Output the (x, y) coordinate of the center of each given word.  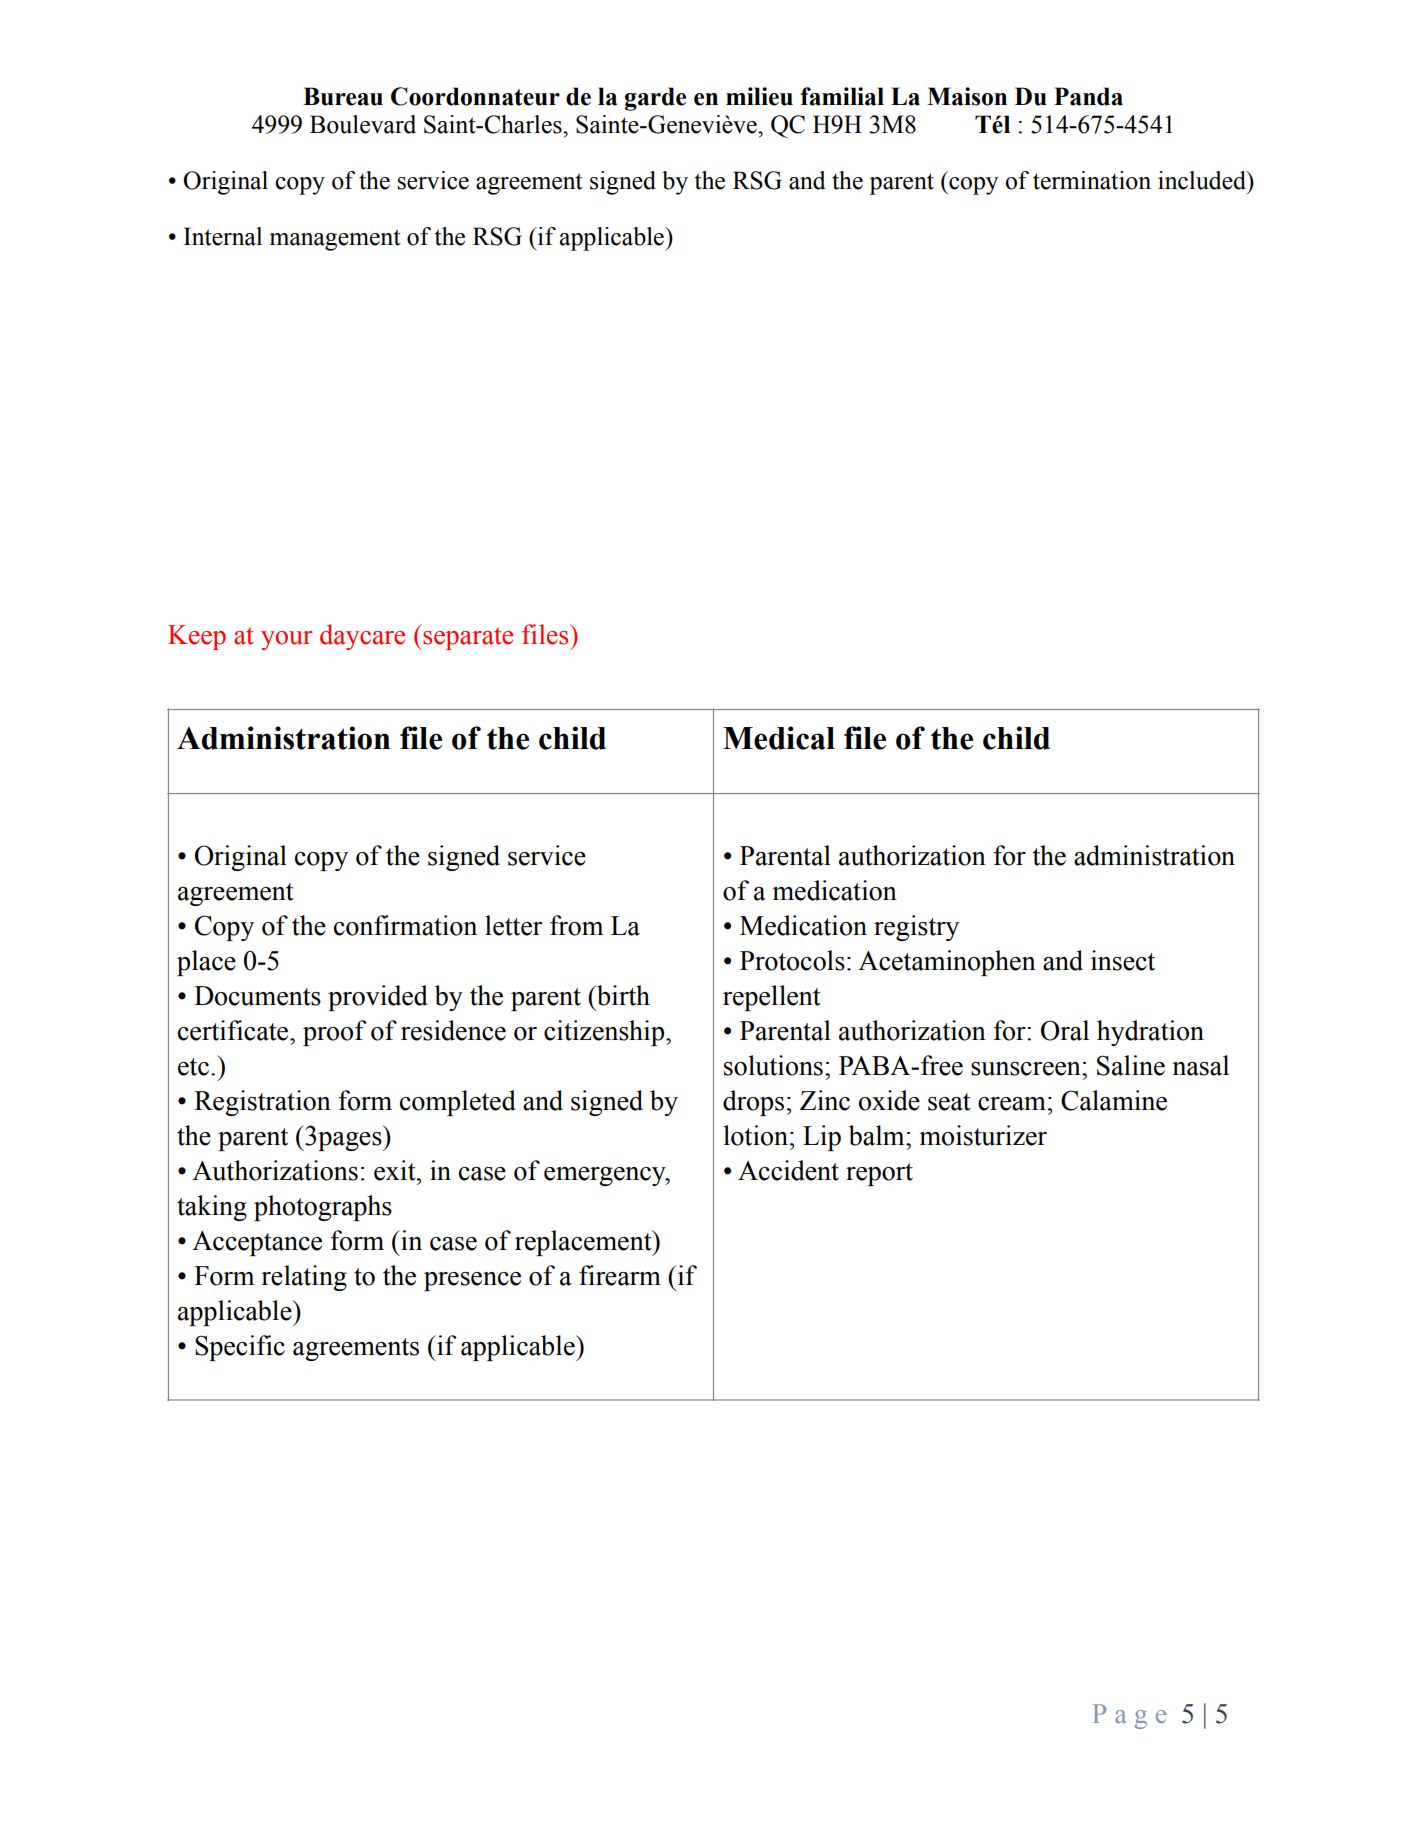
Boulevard (363, 124)
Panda (1088, 96)
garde (655, 99)
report (879, 1174)
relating (304, 1278)
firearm (620, 1275)
